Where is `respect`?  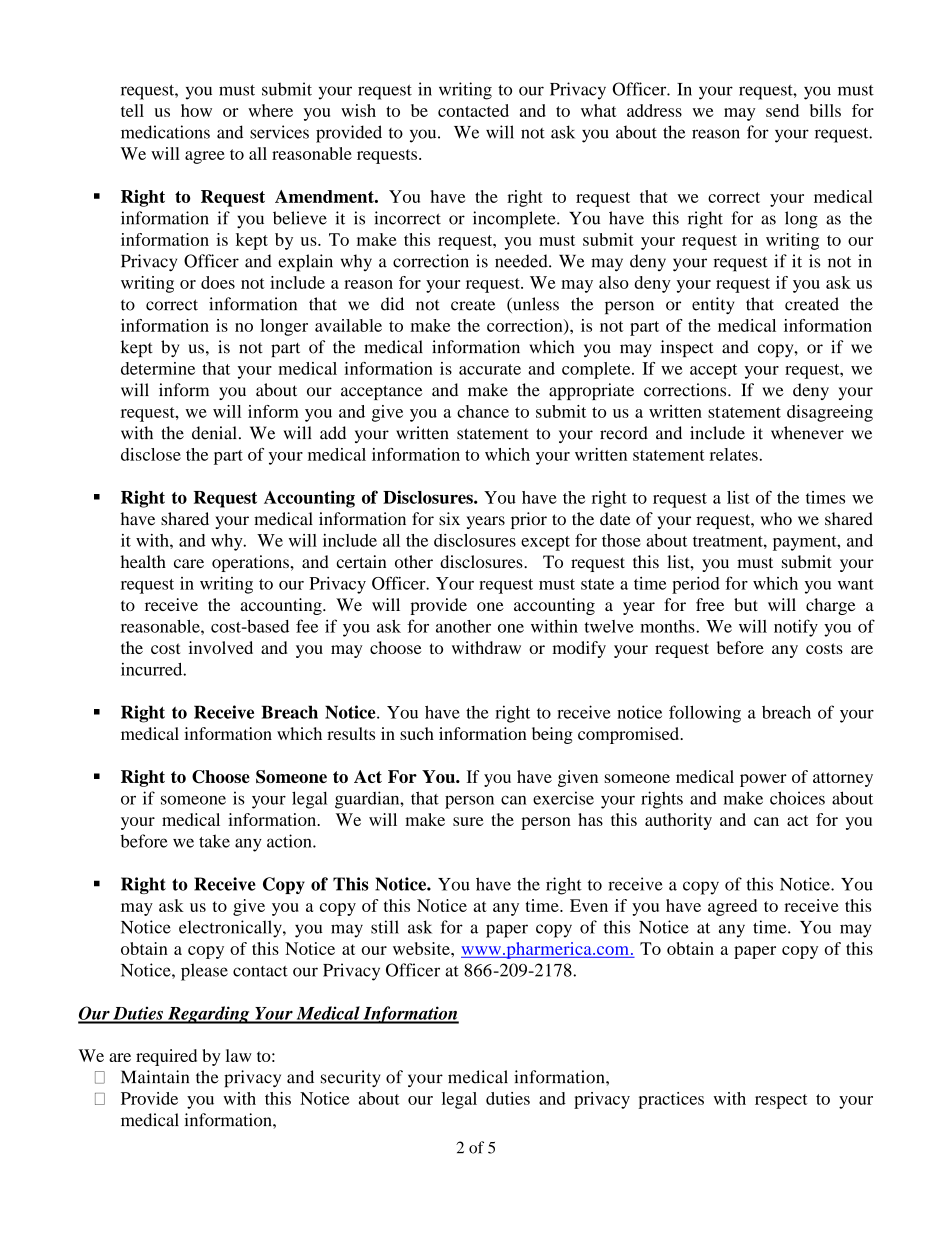 respect is located at coordinates (781, 1101).
